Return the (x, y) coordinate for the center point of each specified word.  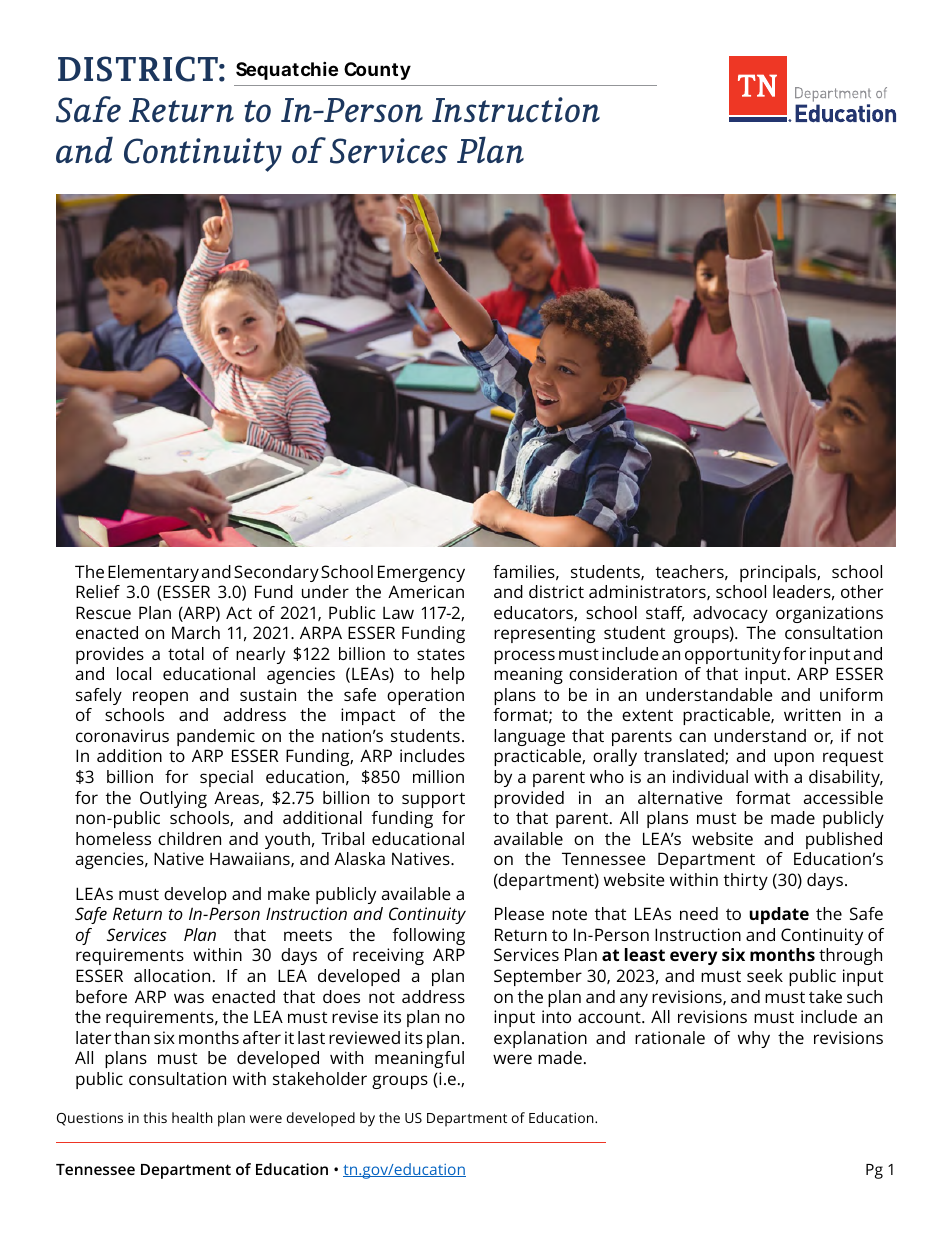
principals (779, 573)
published (844, 840)
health (192, 1117)
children (189, 838)
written (812, 714)
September (538, 977)
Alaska (359, 858)
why (754, 1039)
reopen (160, 698)
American (426, 591)
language (529, 737)
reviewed (364, 1037)
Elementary (153, 573)
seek (765, 975)
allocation (172, 975)
